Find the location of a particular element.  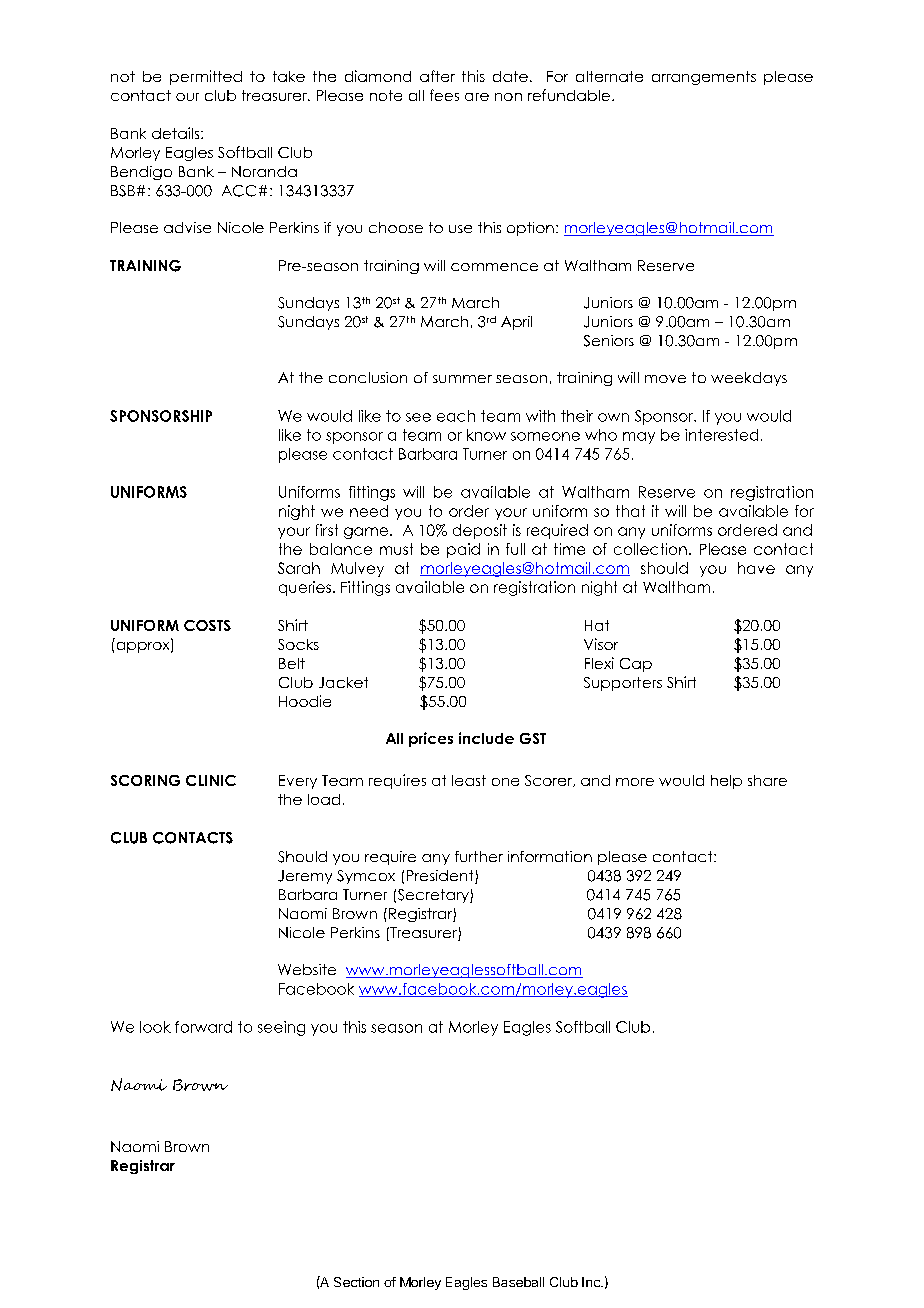

Sarah is located at coordinates (299, 568).
